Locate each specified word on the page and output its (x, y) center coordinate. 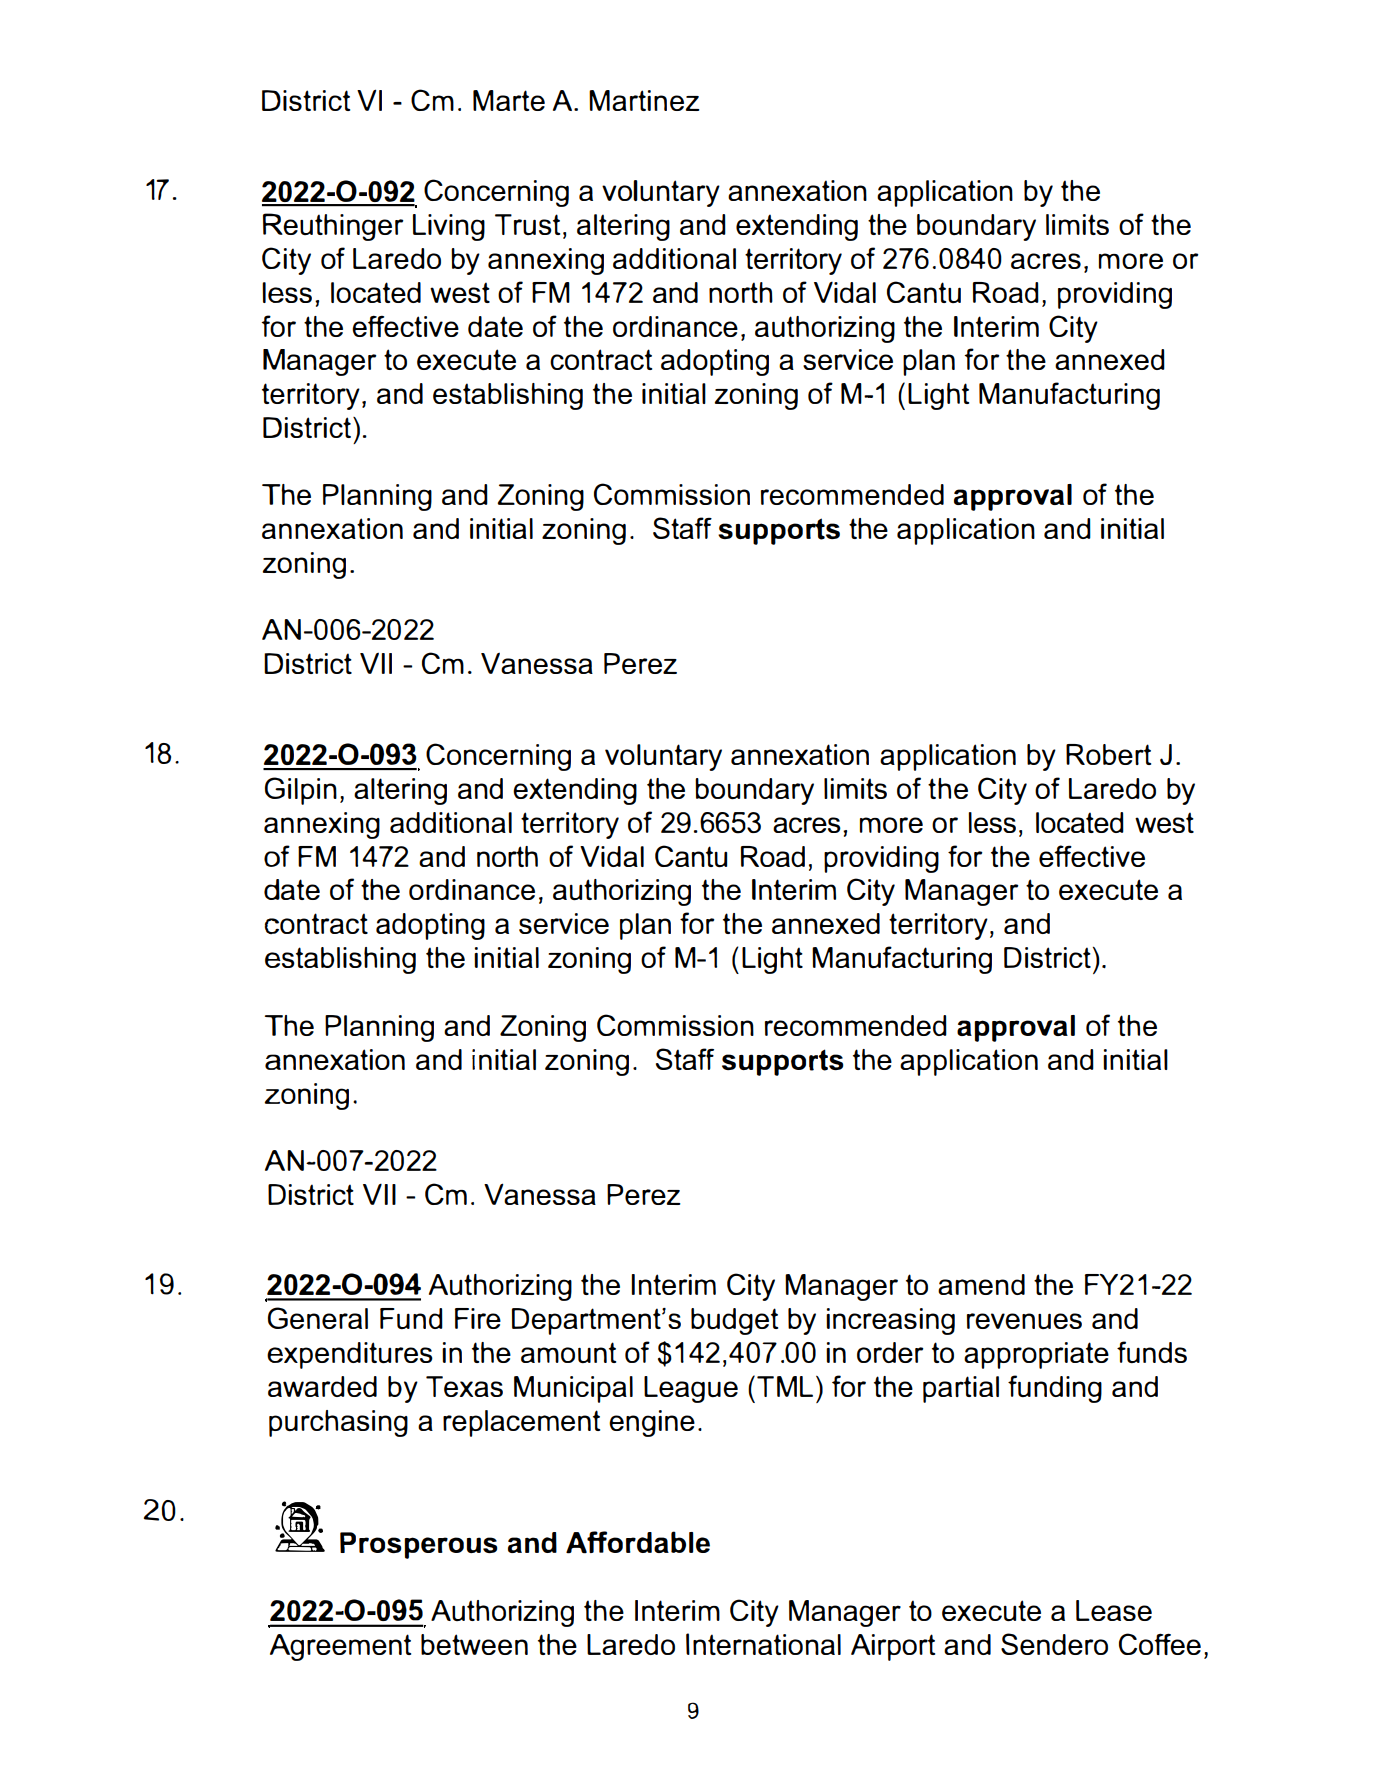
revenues (1024, 1321)
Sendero (1054, 1644)
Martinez (644, 100)
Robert (1108, 754)
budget (734, 1321)
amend (981, 1284)
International (763, 1644)
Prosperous (419, 1545)
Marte (509, 100)
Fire (478, 1318)
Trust (527, 224)
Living (449, 227)
